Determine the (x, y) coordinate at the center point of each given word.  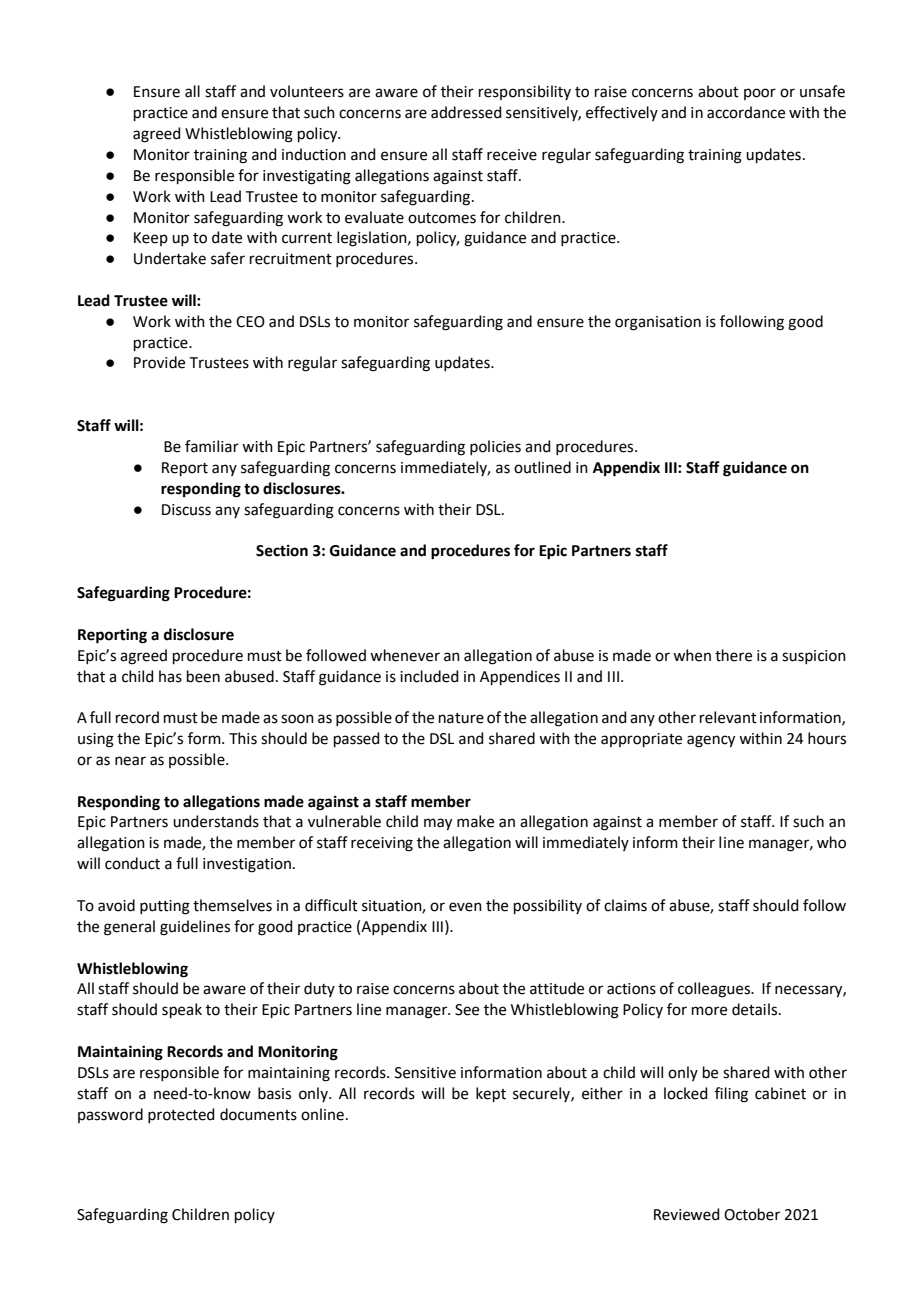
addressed (466, 112)
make (475, 821)
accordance (746, 112)
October (752, 1214)
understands (216, 821)
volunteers (307, 91)
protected (181, 1115)
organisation (658, 323)
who (831, 842)
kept (491, 1094)
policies (495, 447)
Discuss (186, 510)
